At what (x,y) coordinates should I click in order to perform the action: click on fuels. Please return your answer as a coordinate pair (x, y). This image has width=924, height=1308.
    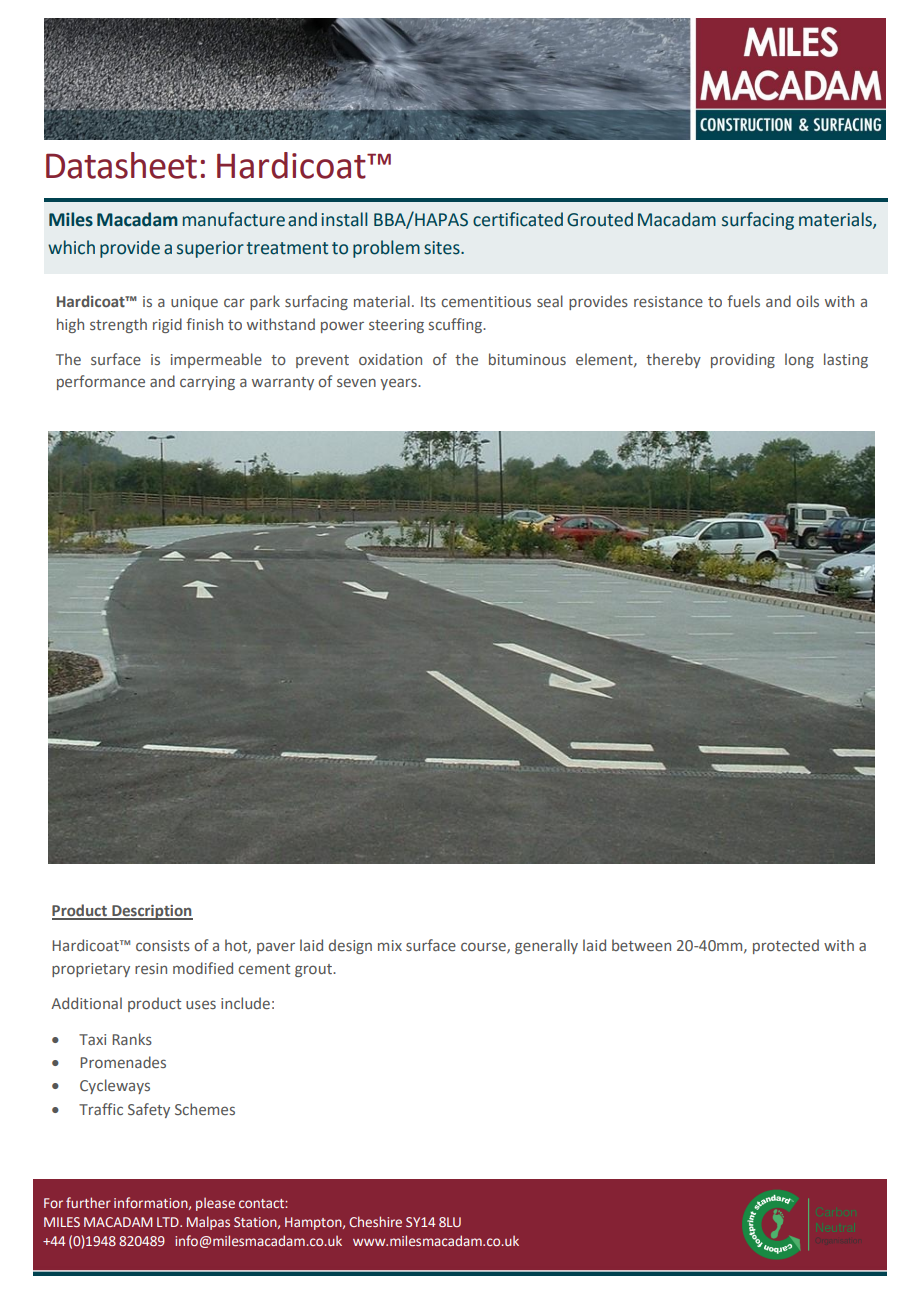
    Looking at the image, I should click on (743, 301).
